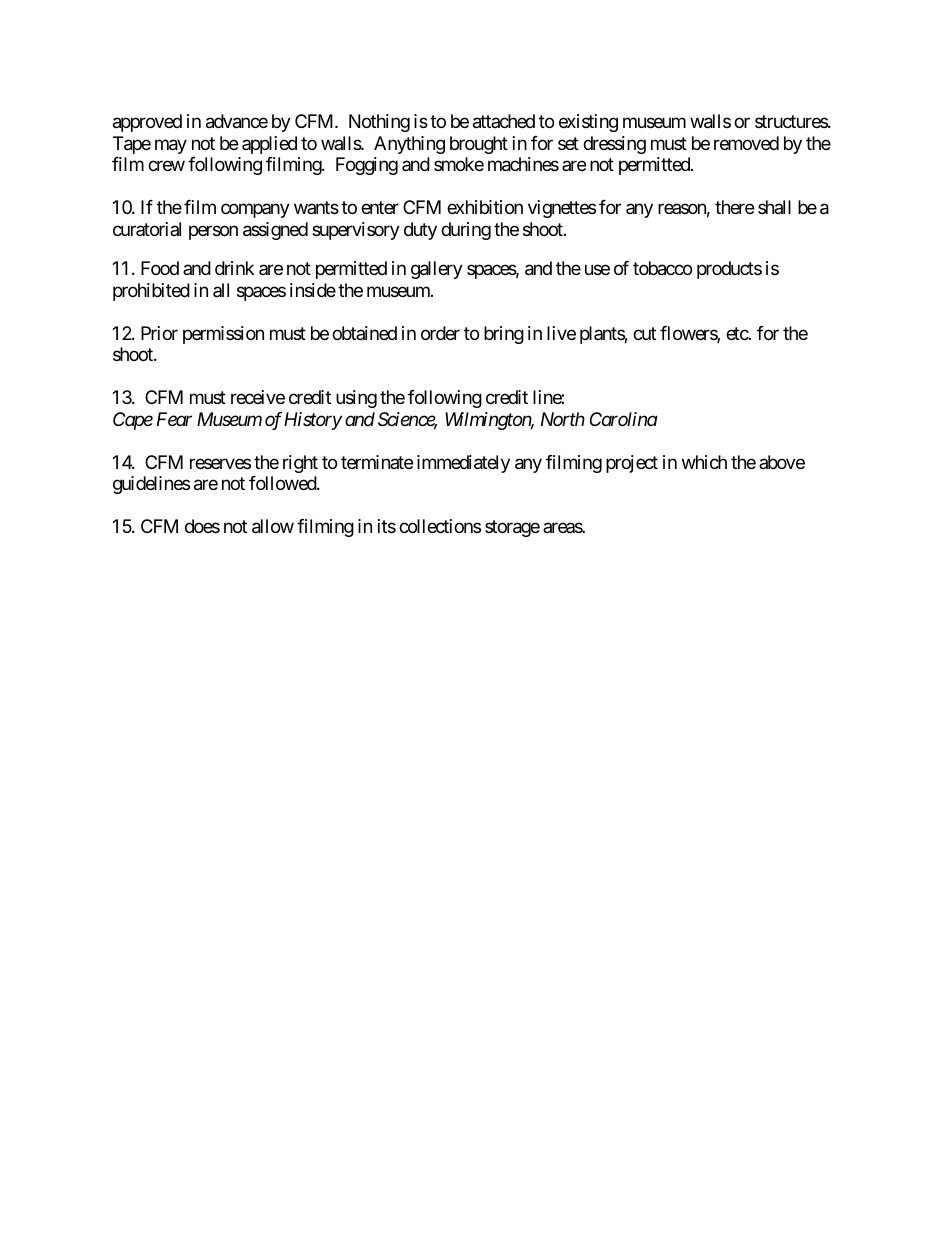 This image has height=1233, width=952. What do you see at coordinates (644, 333) in the image?
I see `cut` at bounding box center [644, 333].
